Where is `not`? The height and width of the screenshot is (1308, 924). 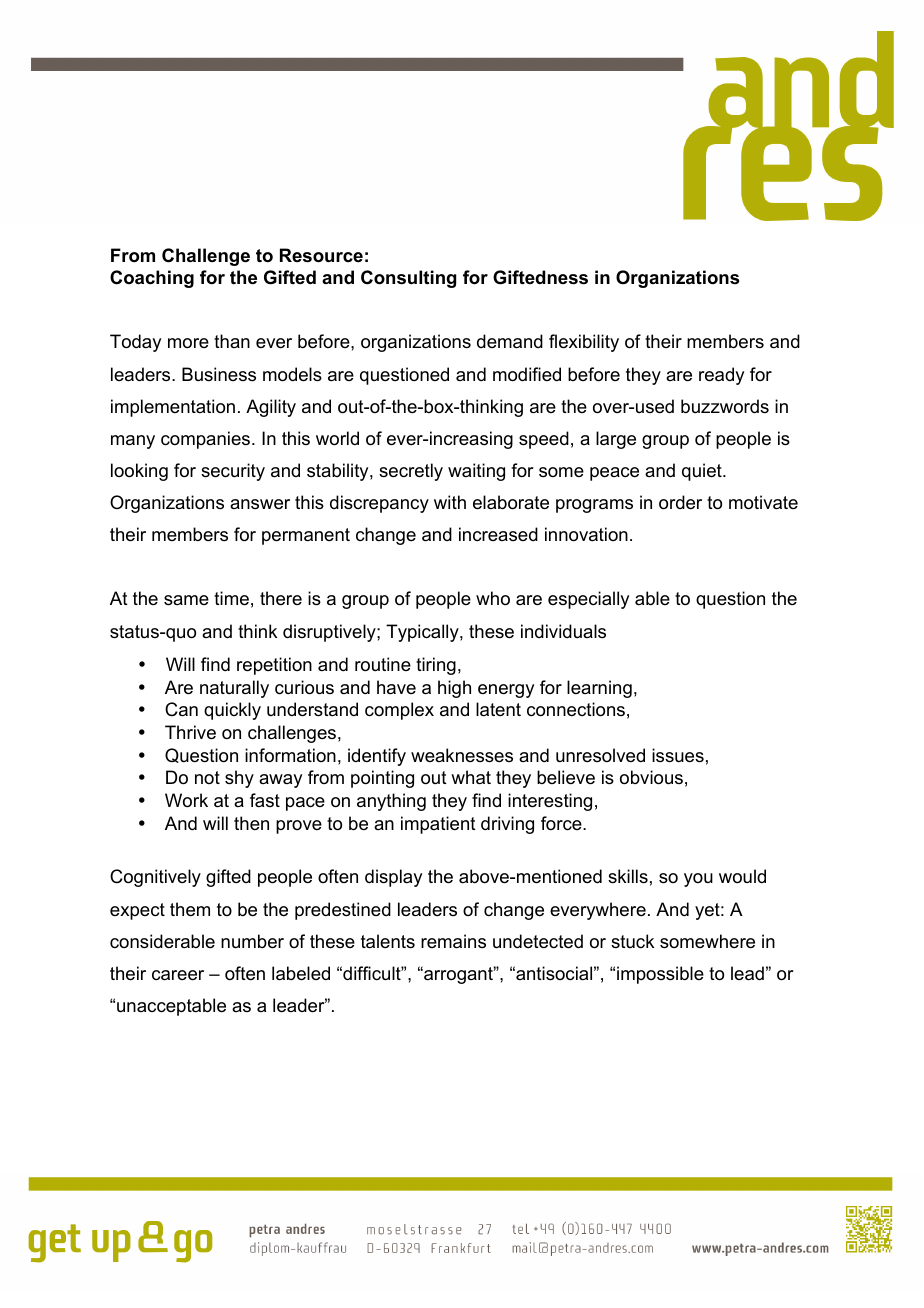
not is located at coordinates (207, 777).
